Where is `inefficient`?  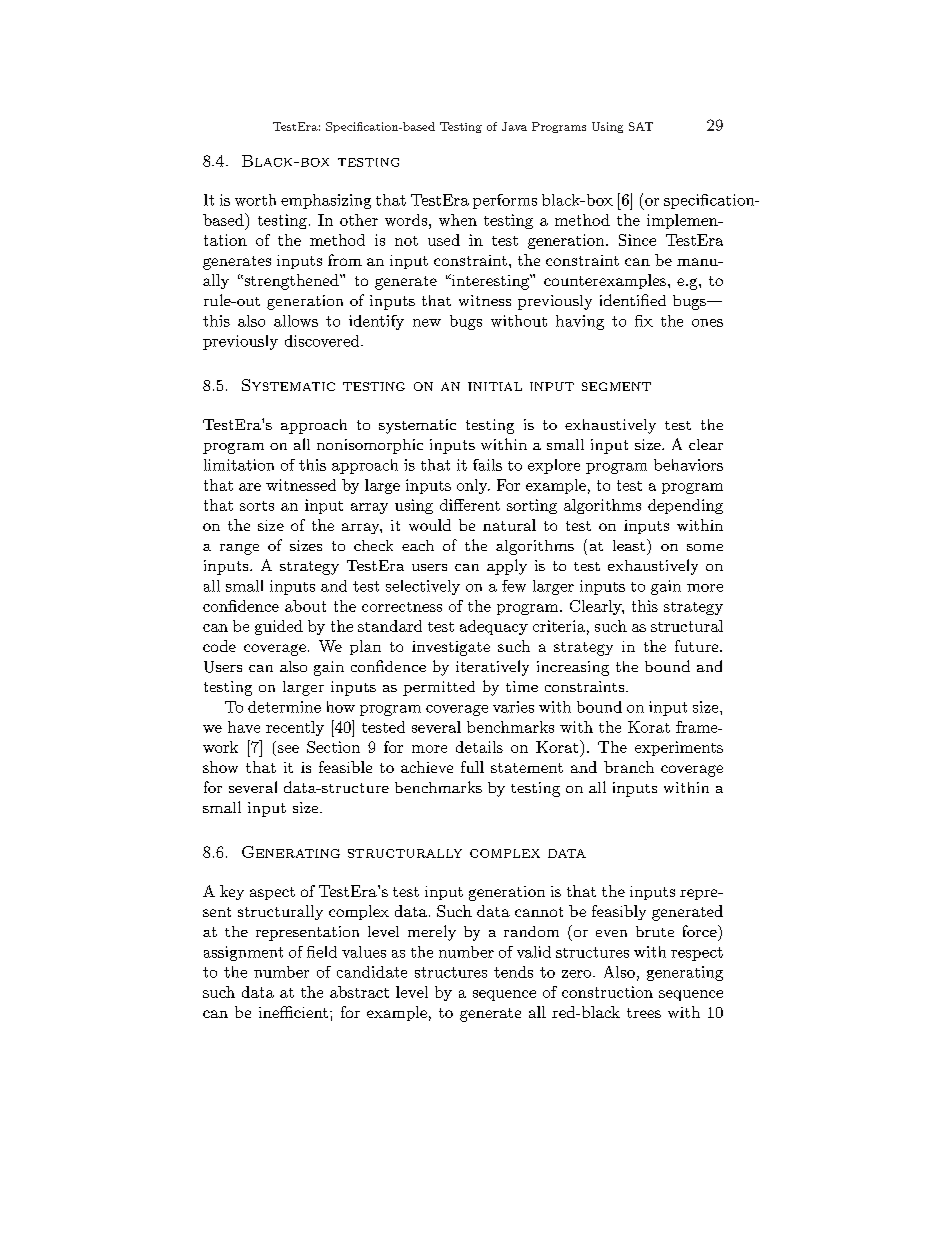
inefficient is located at coordinates (295, 1012).
